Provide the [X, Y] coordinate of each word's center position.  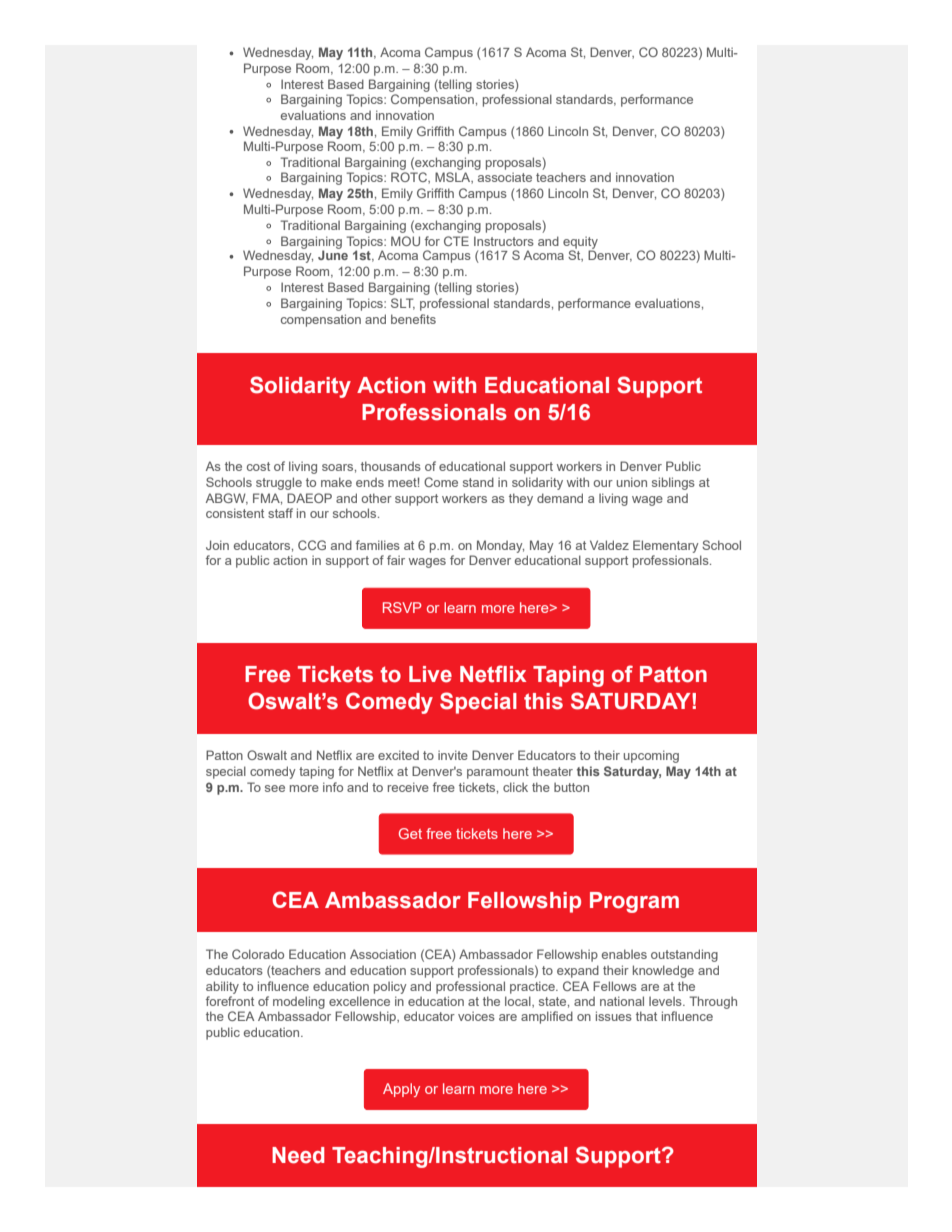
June [333, 255]
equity [580, 243]
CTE [456, 241]
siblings [673, 483]
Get [410, 833]
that [646, 1016]
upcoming [651, 756]
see [275, 788]
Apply [401, 1090]
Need [298, 1155]
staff [280, 513]
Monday [500, 546]
